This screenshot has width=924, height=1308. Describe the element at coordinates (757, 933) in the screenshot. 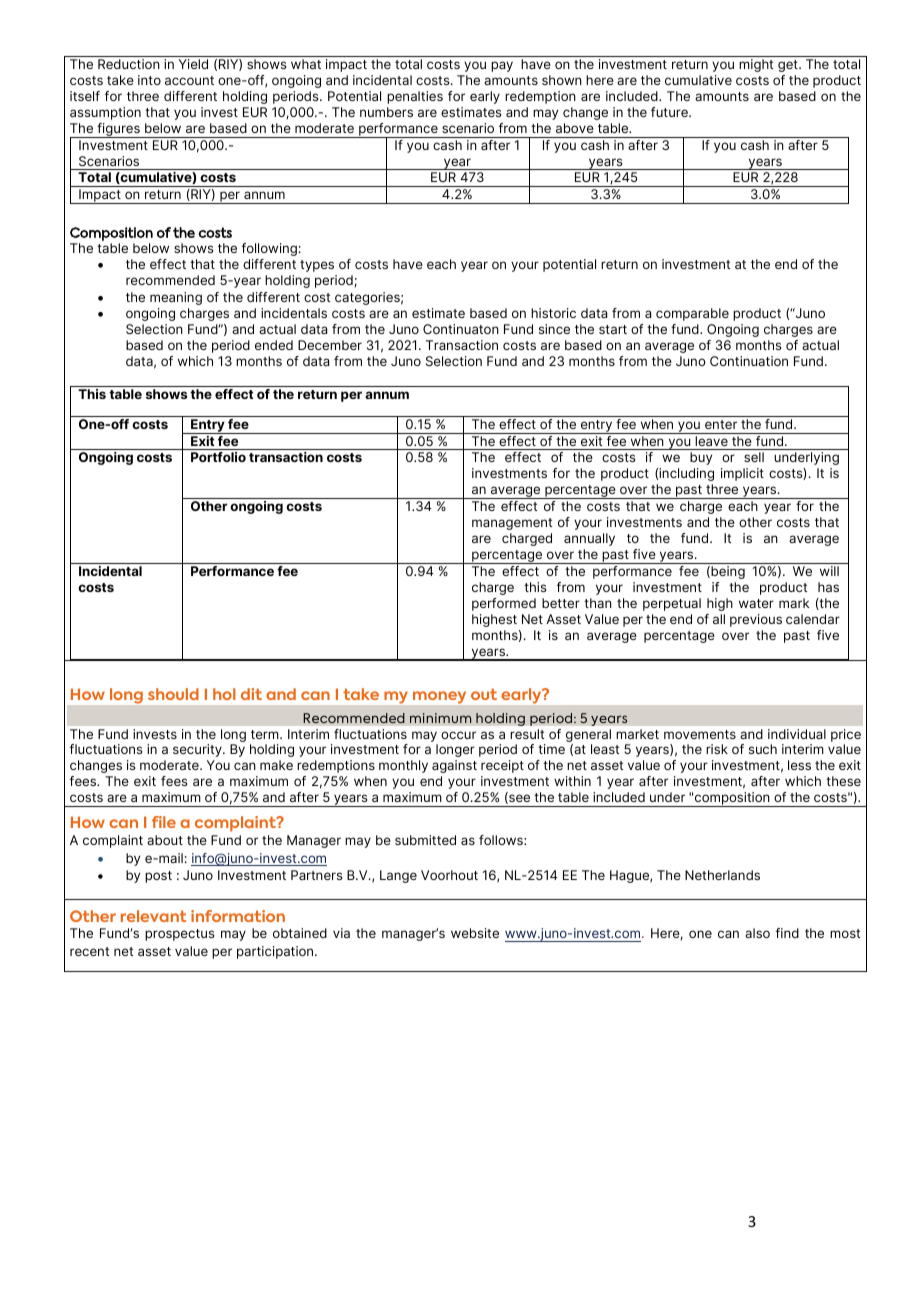

I see `also` at that location.
